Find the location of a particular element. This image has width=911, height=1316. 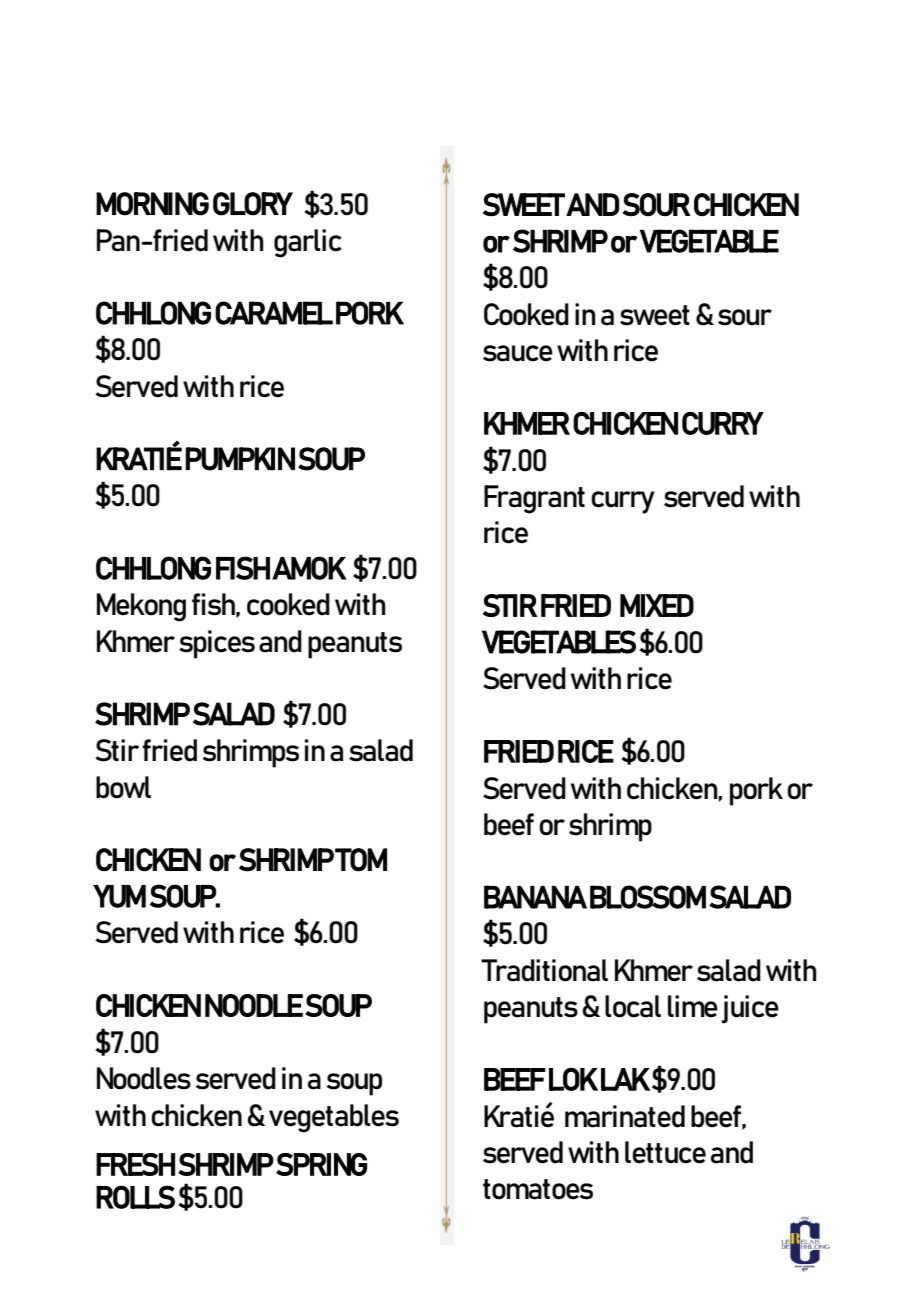

lime is located at coordinates (693, 1006).
